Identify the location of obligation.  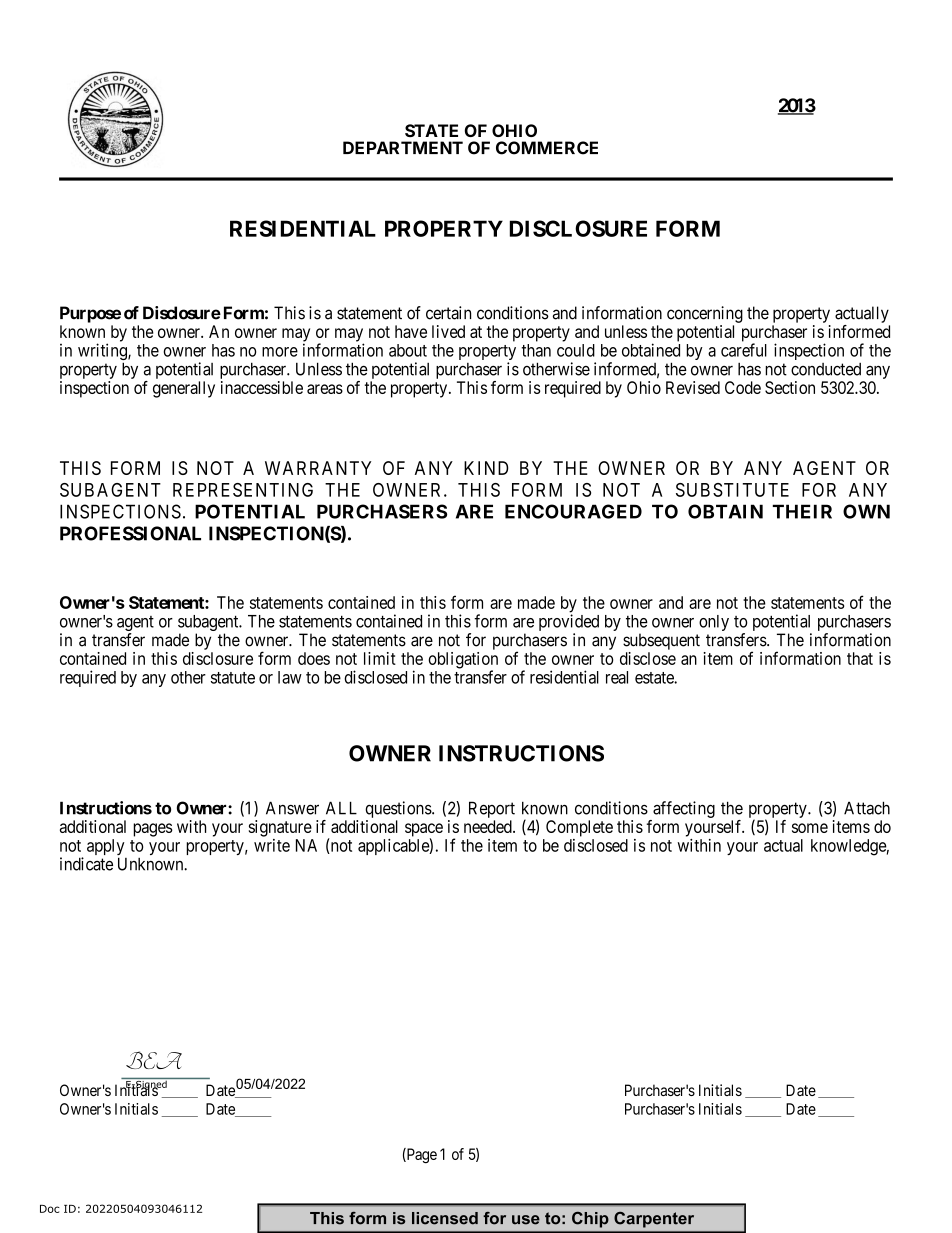
(463, 661).
